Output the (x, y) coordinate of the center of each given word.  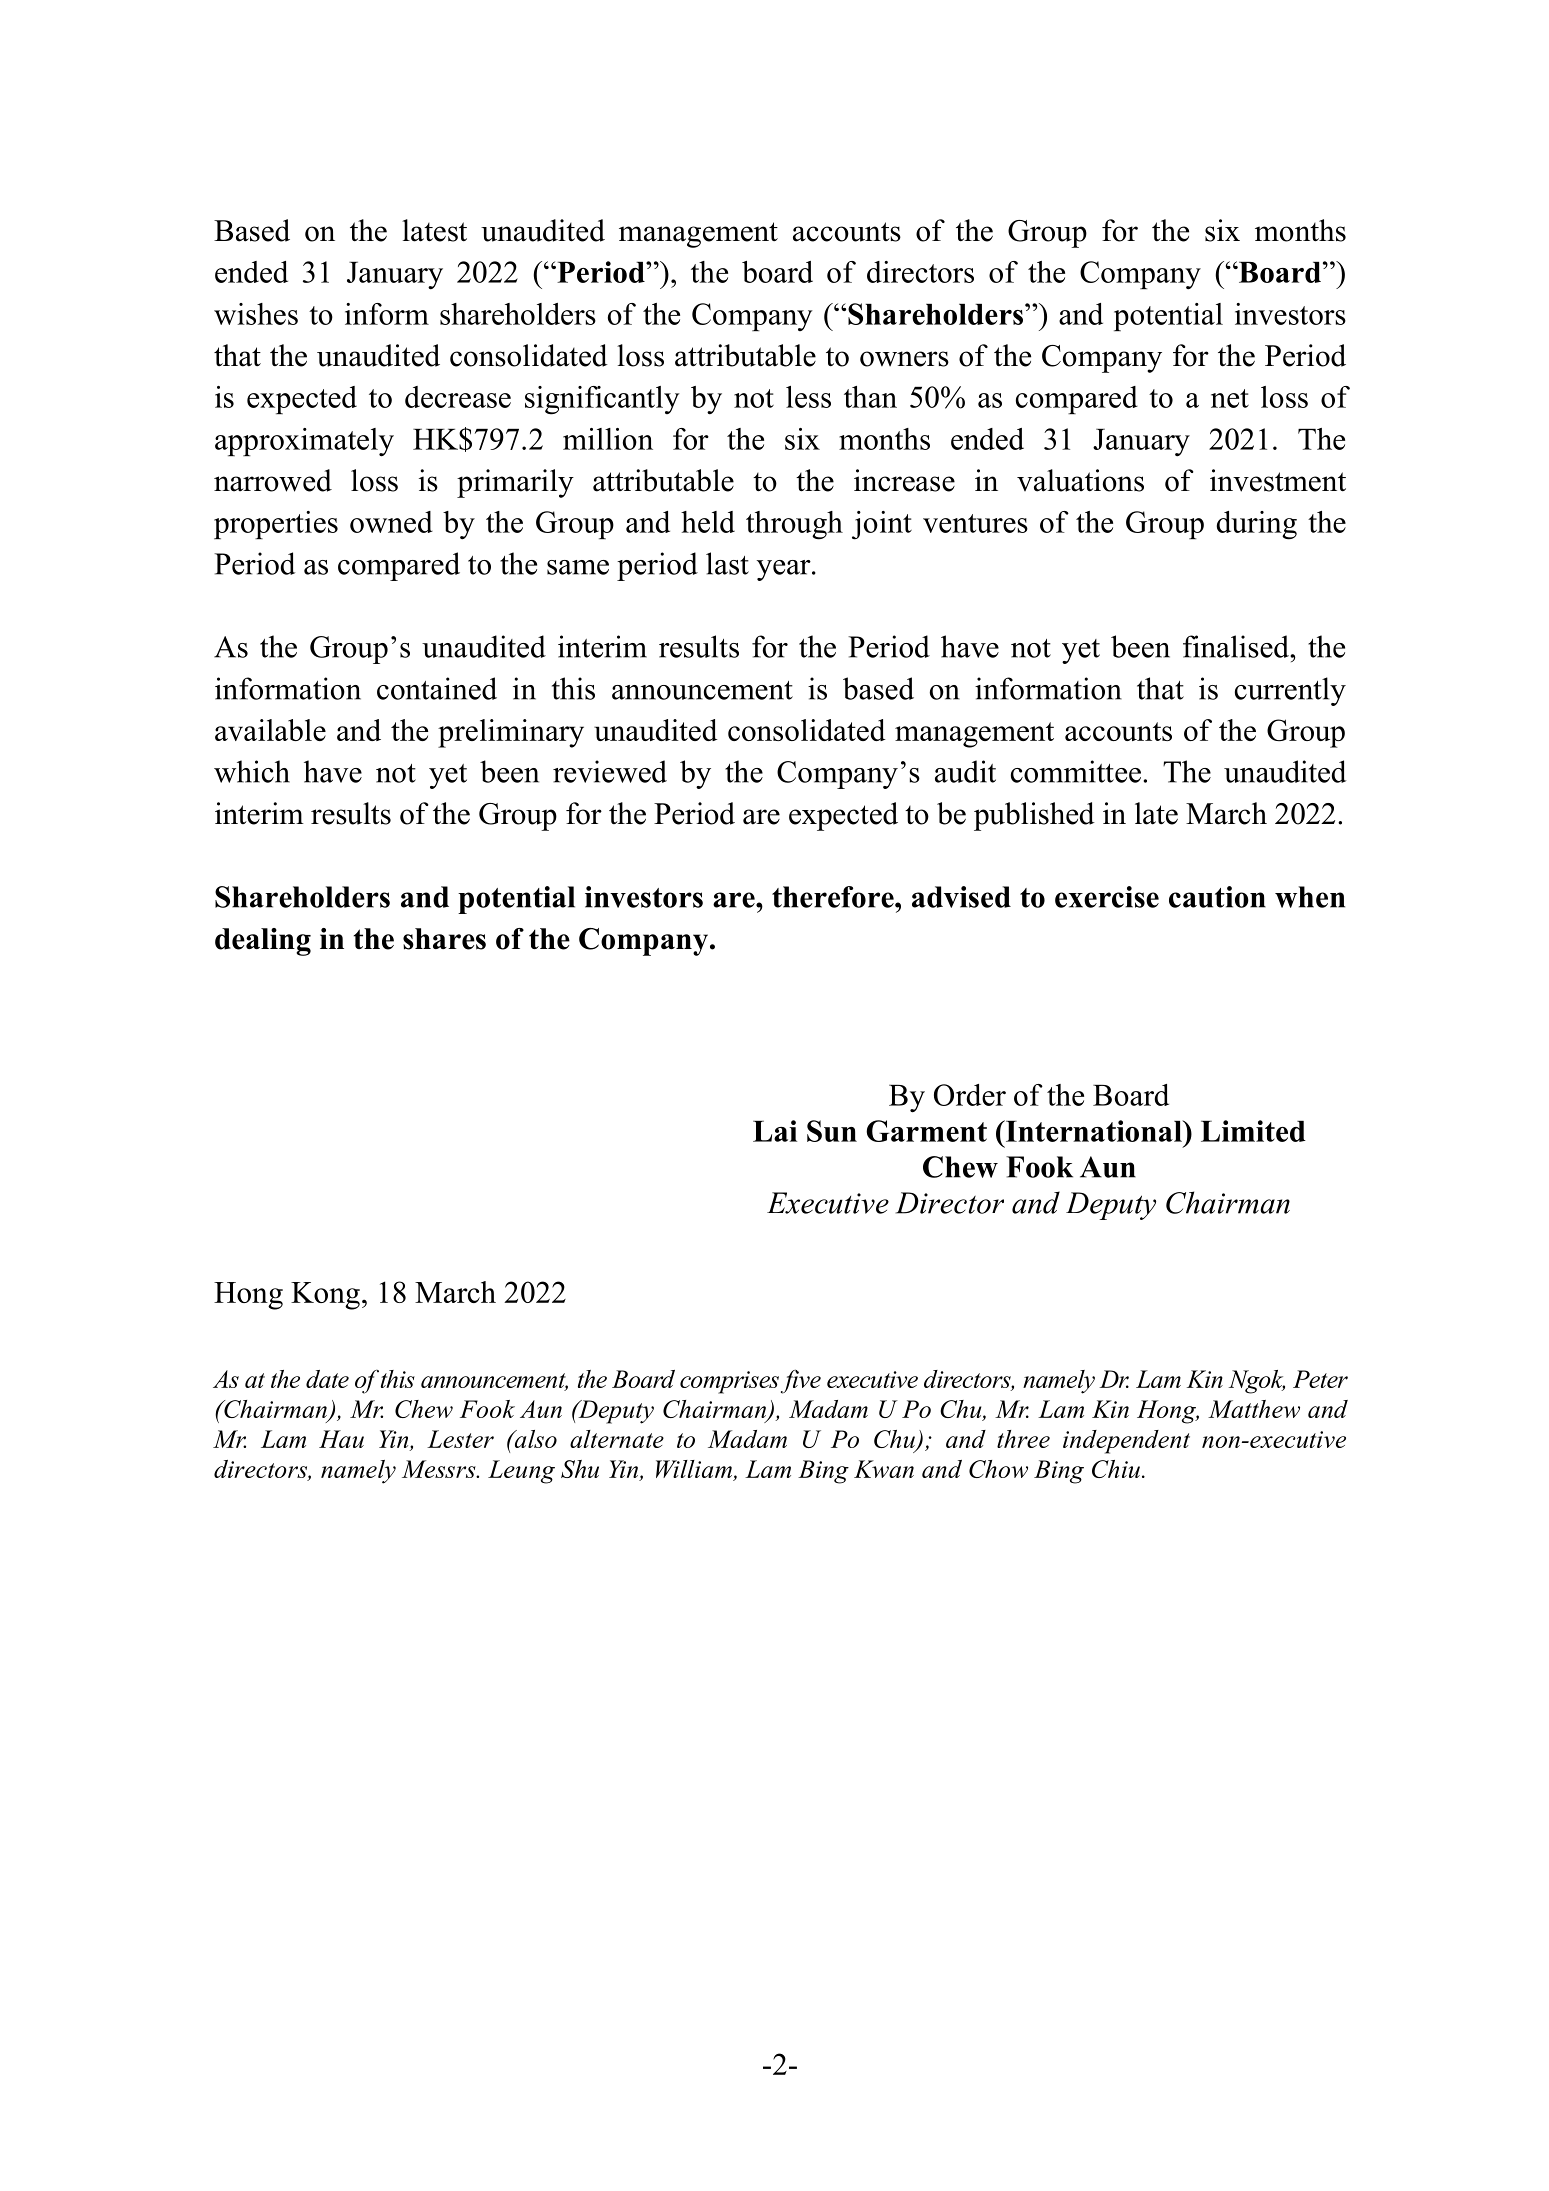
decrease (458, 397)
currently (1290, 691)
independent (1126, 1442)
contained (437, 688)
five (801, 1381)
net (1230, 398)
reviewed (610, 771)
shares (444, 939)
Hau (341, 1439)
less (808, 397)
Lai (775, 1131)
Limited (1253, 1131)
